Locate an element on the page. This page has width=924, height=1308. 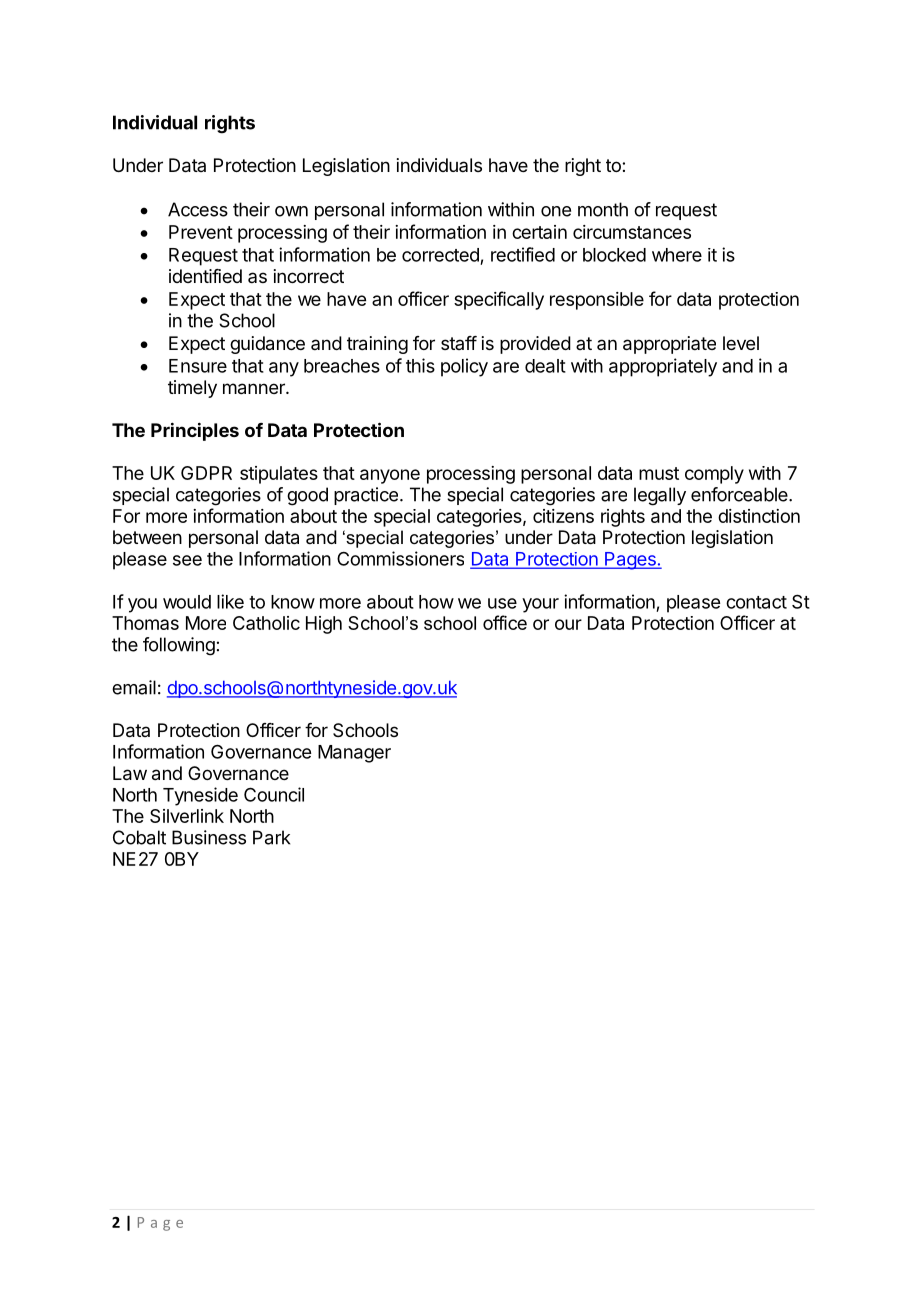
Prevent is located at coordinates (201, 232).
